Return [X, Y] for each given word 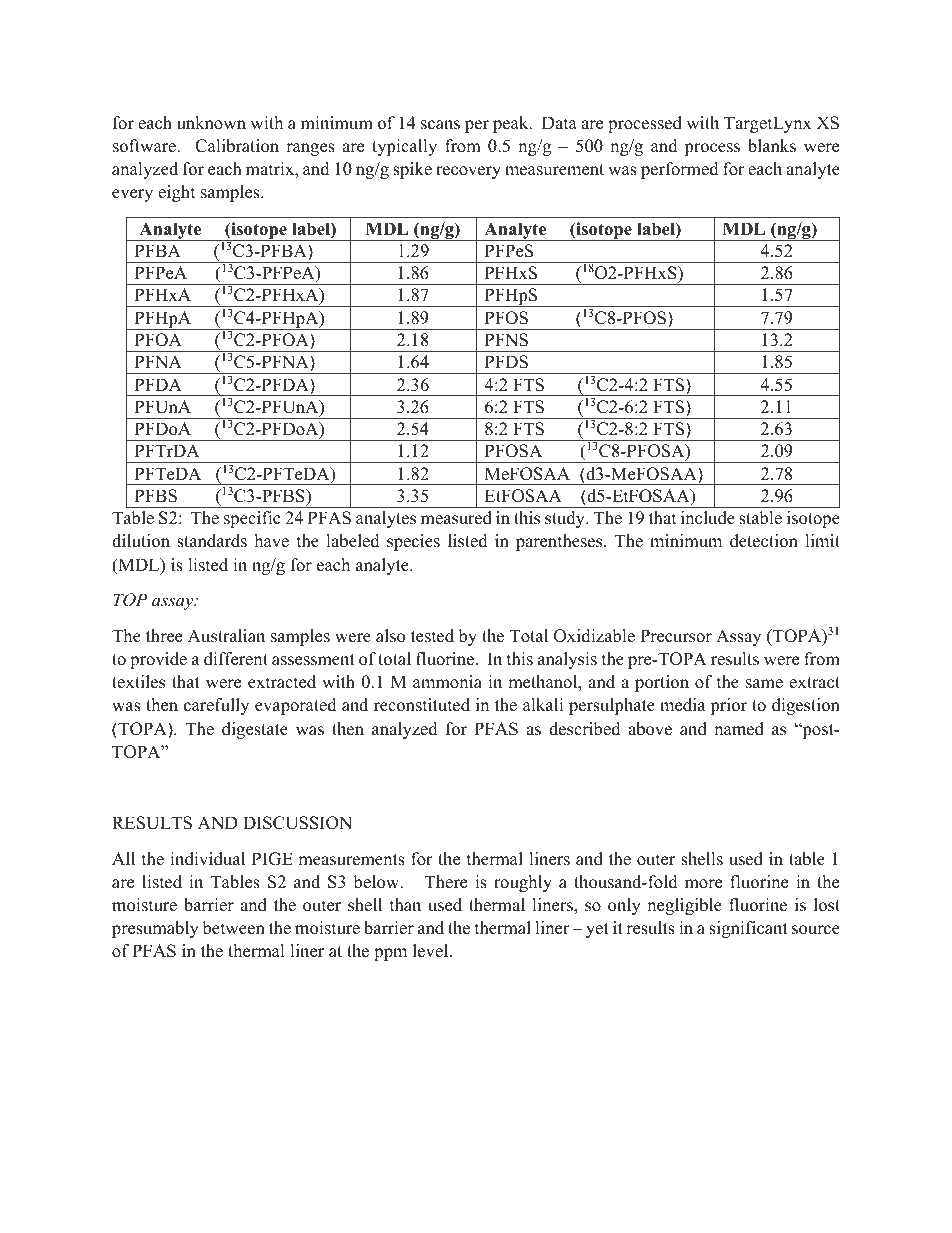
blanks [772, 146]
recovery [468, 172]
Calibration [237, 146]
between [234, 928]
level [432, 951]
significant [748, 929]
